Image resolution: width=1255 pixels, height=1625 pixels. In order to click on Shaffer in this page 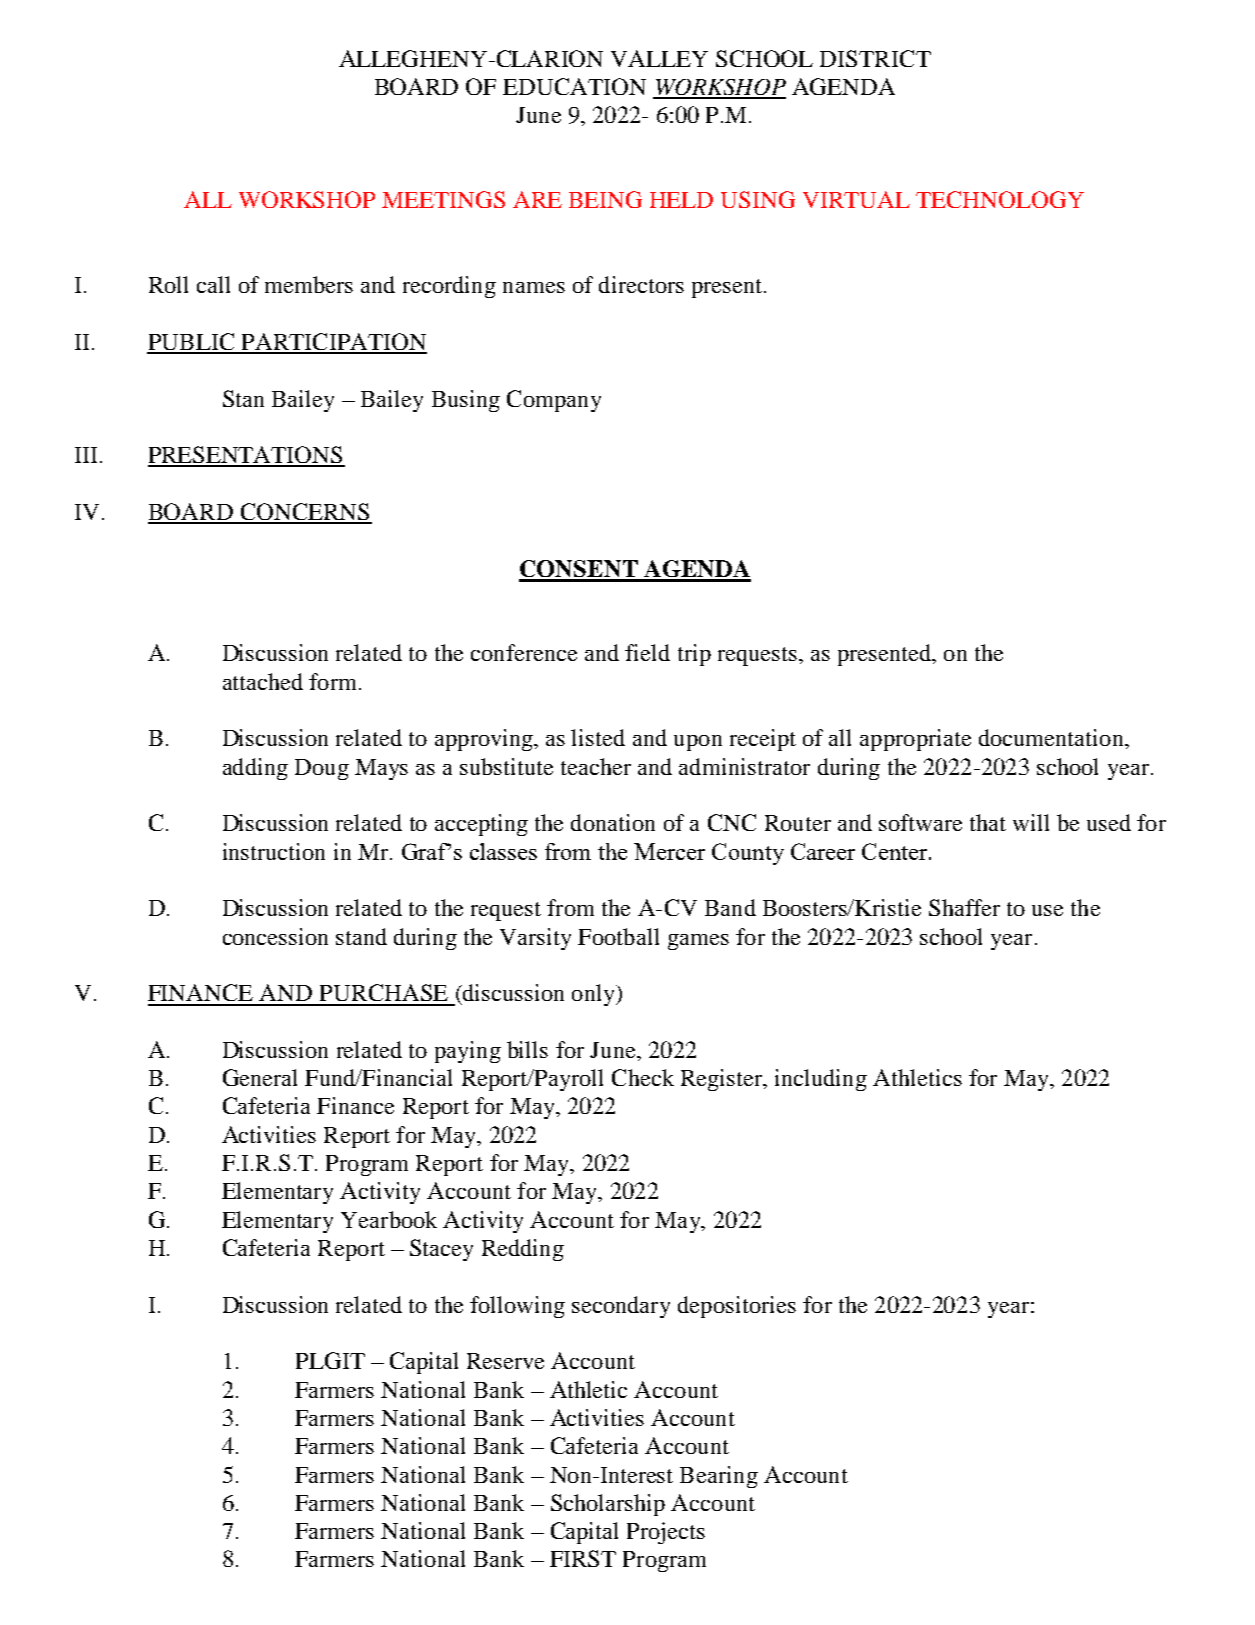, I will do `click(964, 907)`.
